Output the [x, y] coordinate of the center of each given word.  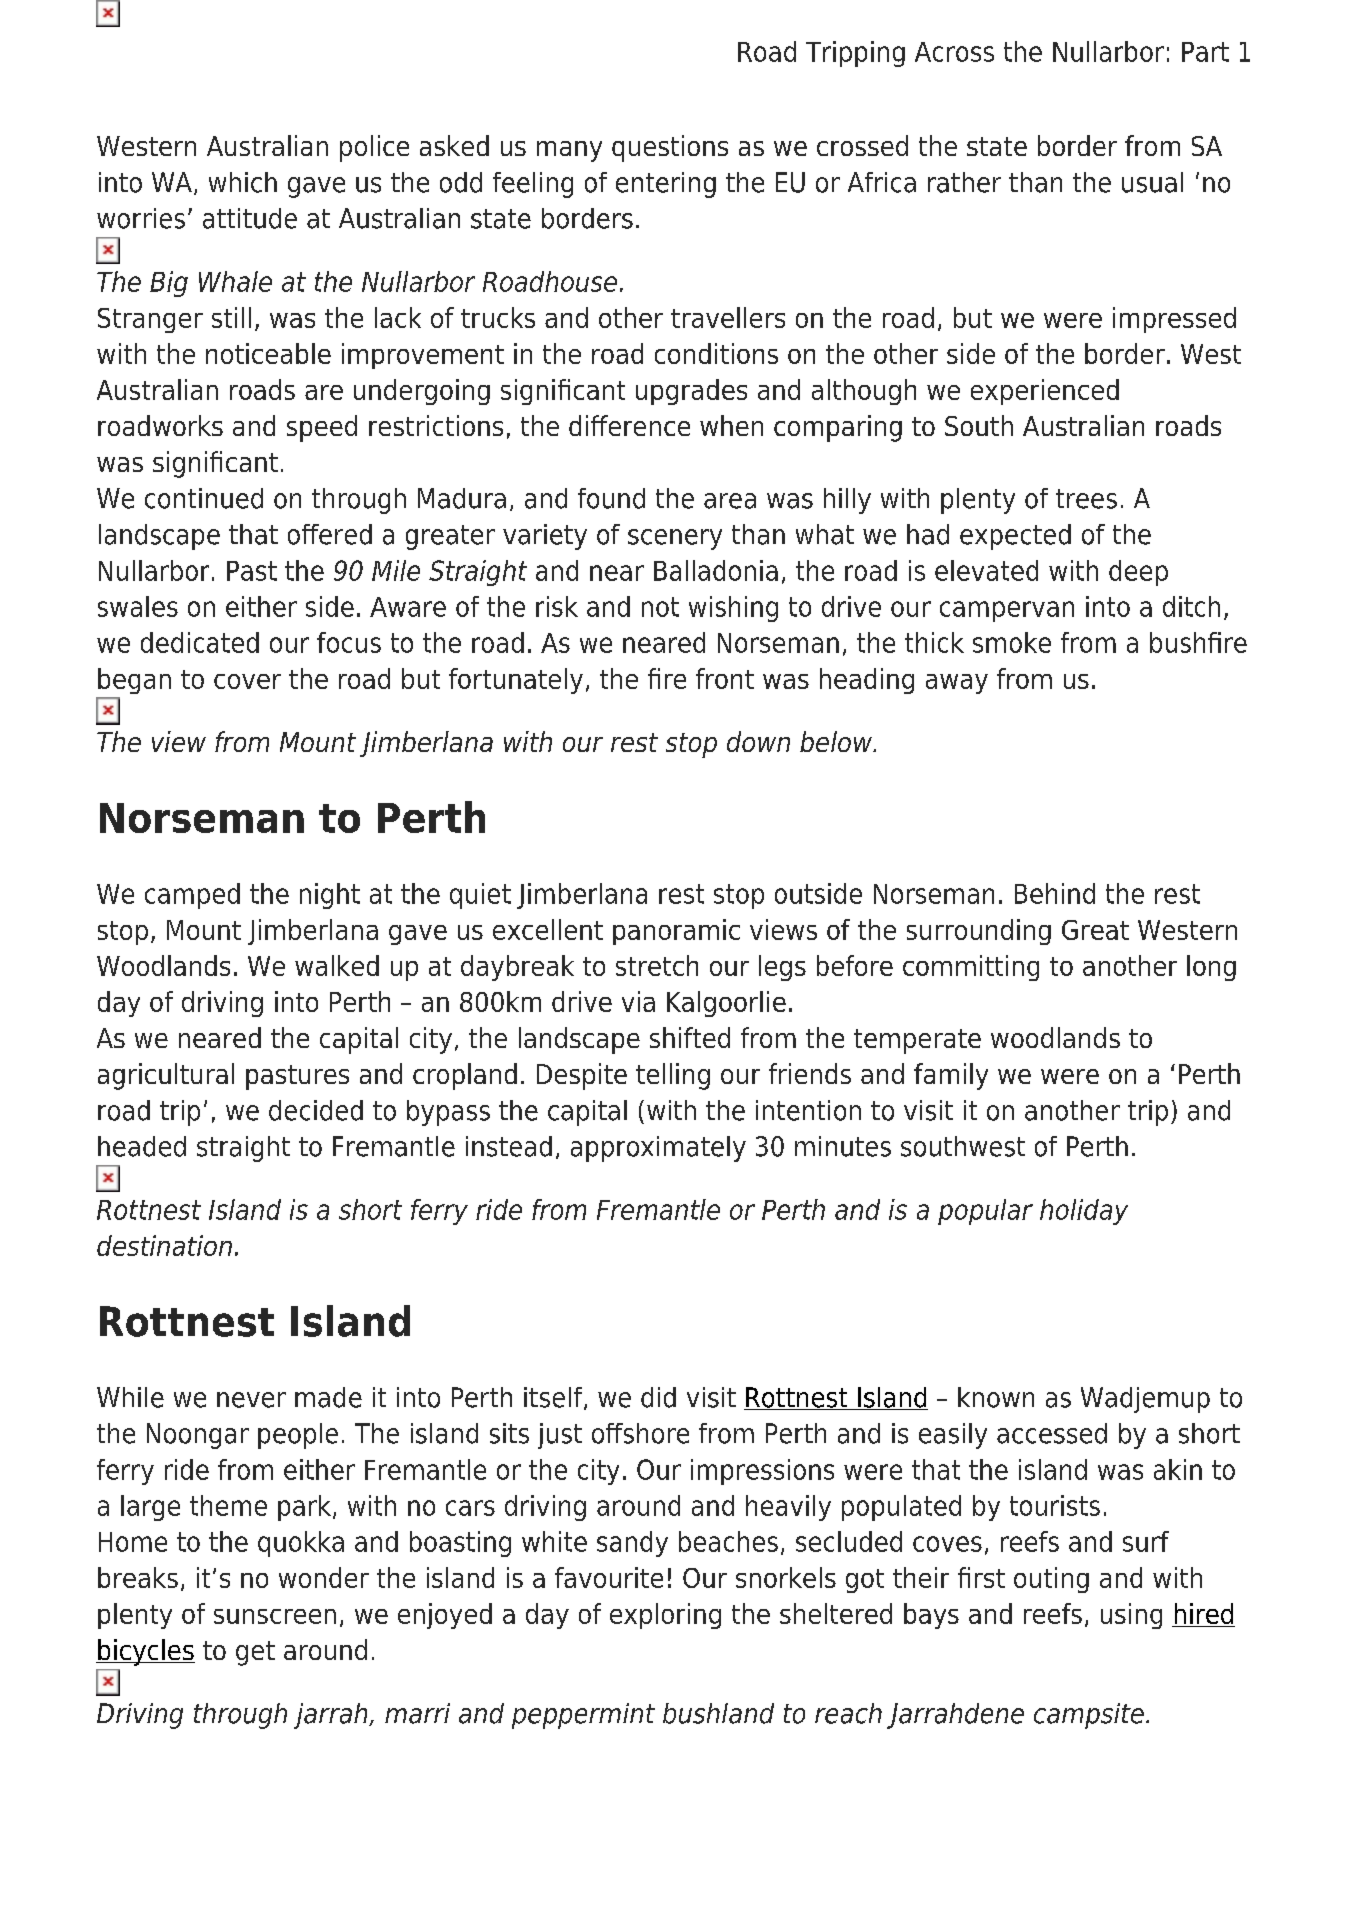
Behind [1055, 893]
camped [192, 896]
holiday [1084, 1212]
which [243, 182]
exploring [665, 1616]
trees [1086, 499]
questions [670, 148]
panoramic [676, 932]
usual [1152, 182]
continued [204, 498]
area [730, 501]
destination [164, 1245]
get [255, 1653]
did [658, 1397]
